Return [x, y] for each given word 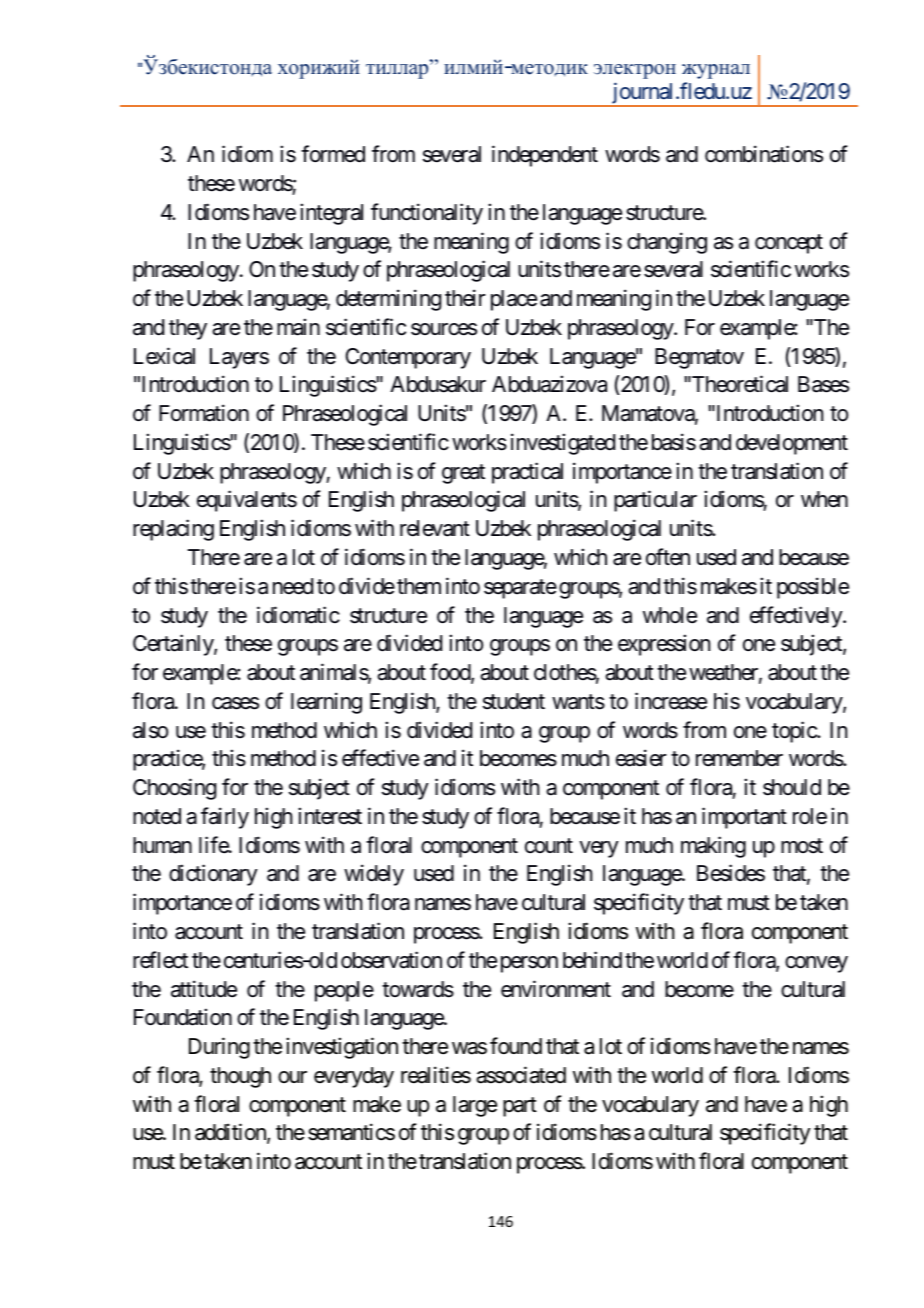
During [219, 1048]
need [293, 586]
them [419, 586]
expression [664, 645]
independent [545, 156]
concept [789, 244]
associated [521, 1075]
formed [333, 154]
